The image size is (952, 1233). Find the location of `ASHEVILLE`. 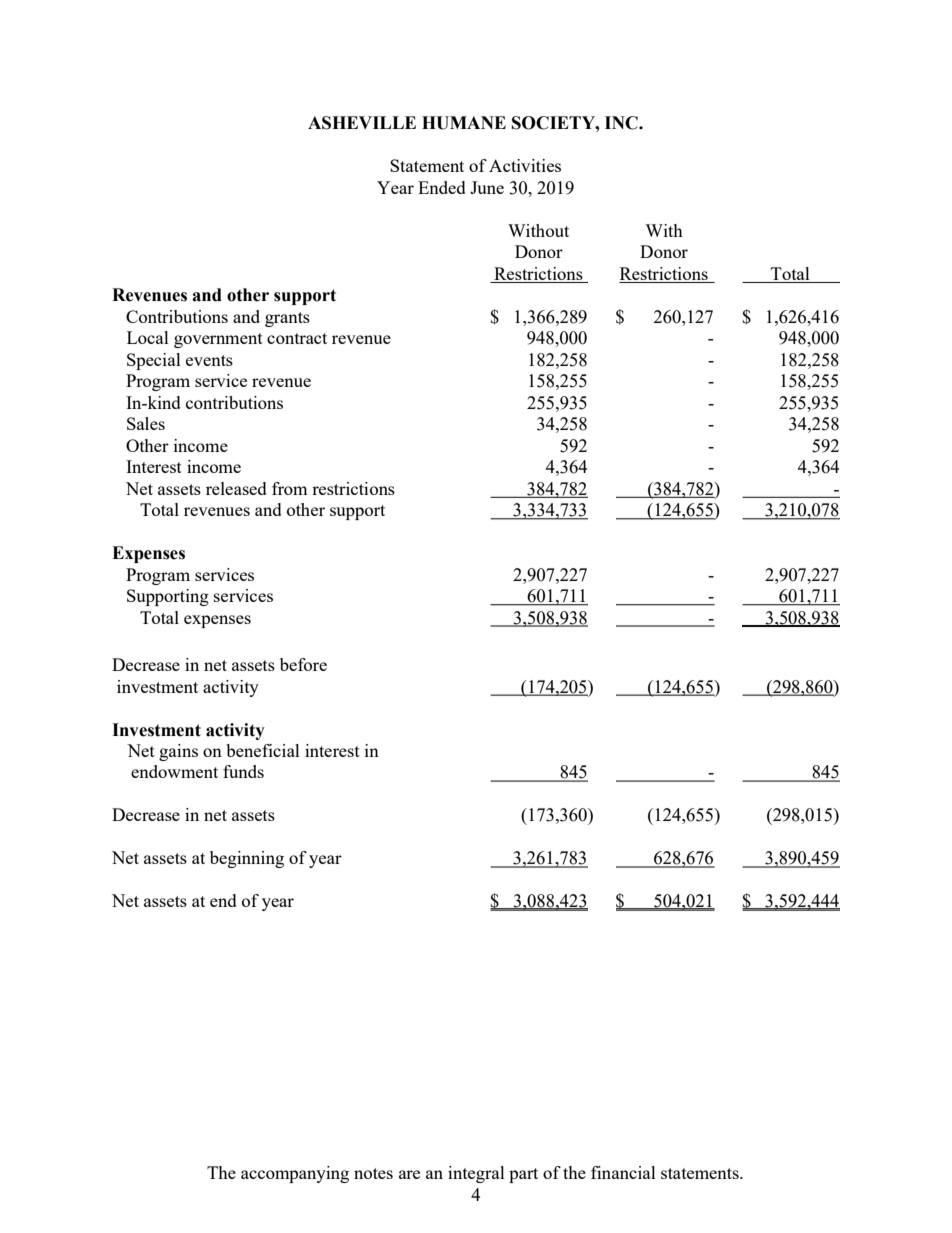

ASHEVILLE is located at coordinates (362, 123).
